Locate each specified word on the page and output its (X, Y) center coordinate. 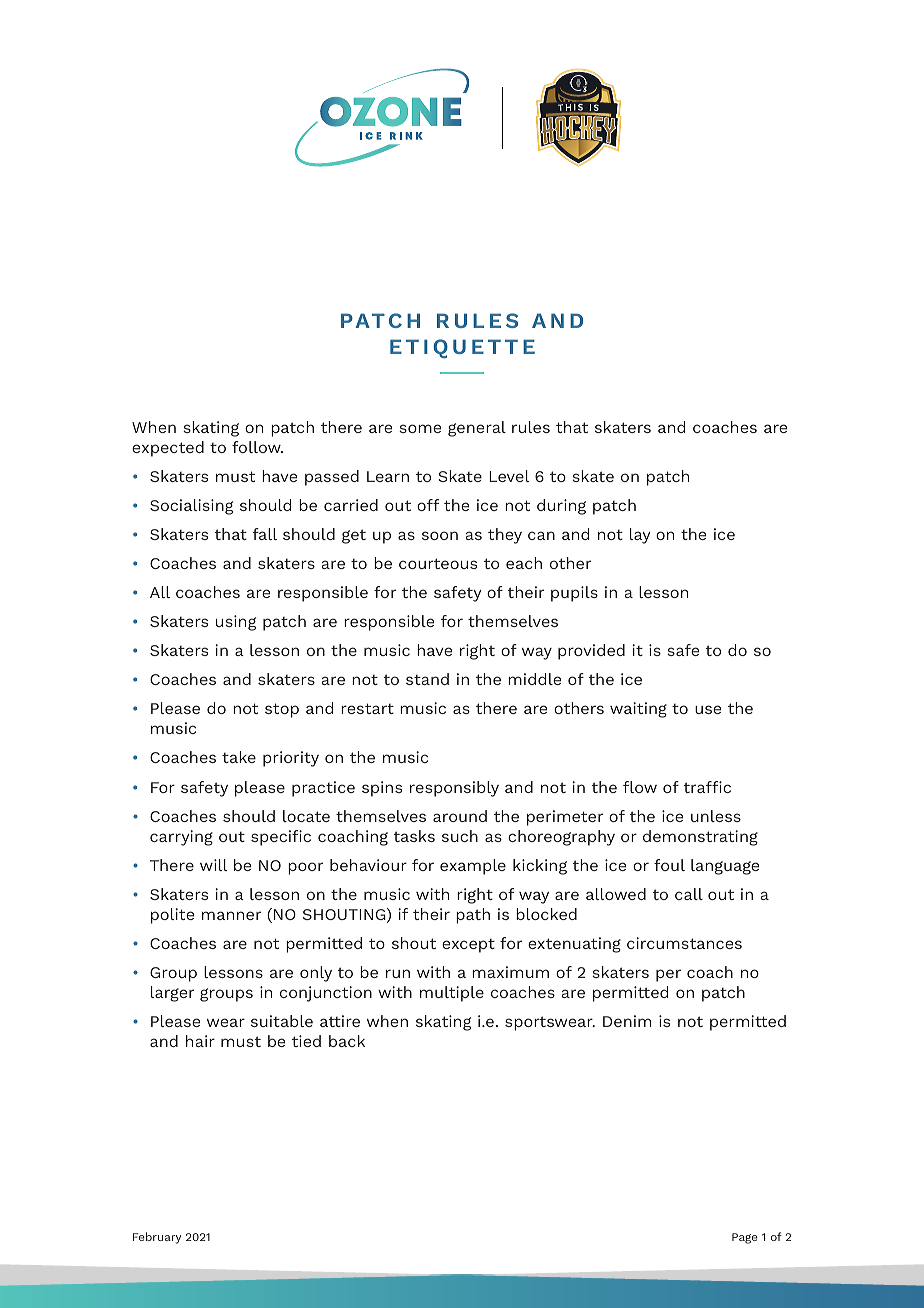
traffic (707, 787)
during (561, 507)
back (347, 1041)
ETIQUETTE (462, 349)
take (239, 757)
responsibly (454, 789)
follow (257, 447)
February (157, 1238)
